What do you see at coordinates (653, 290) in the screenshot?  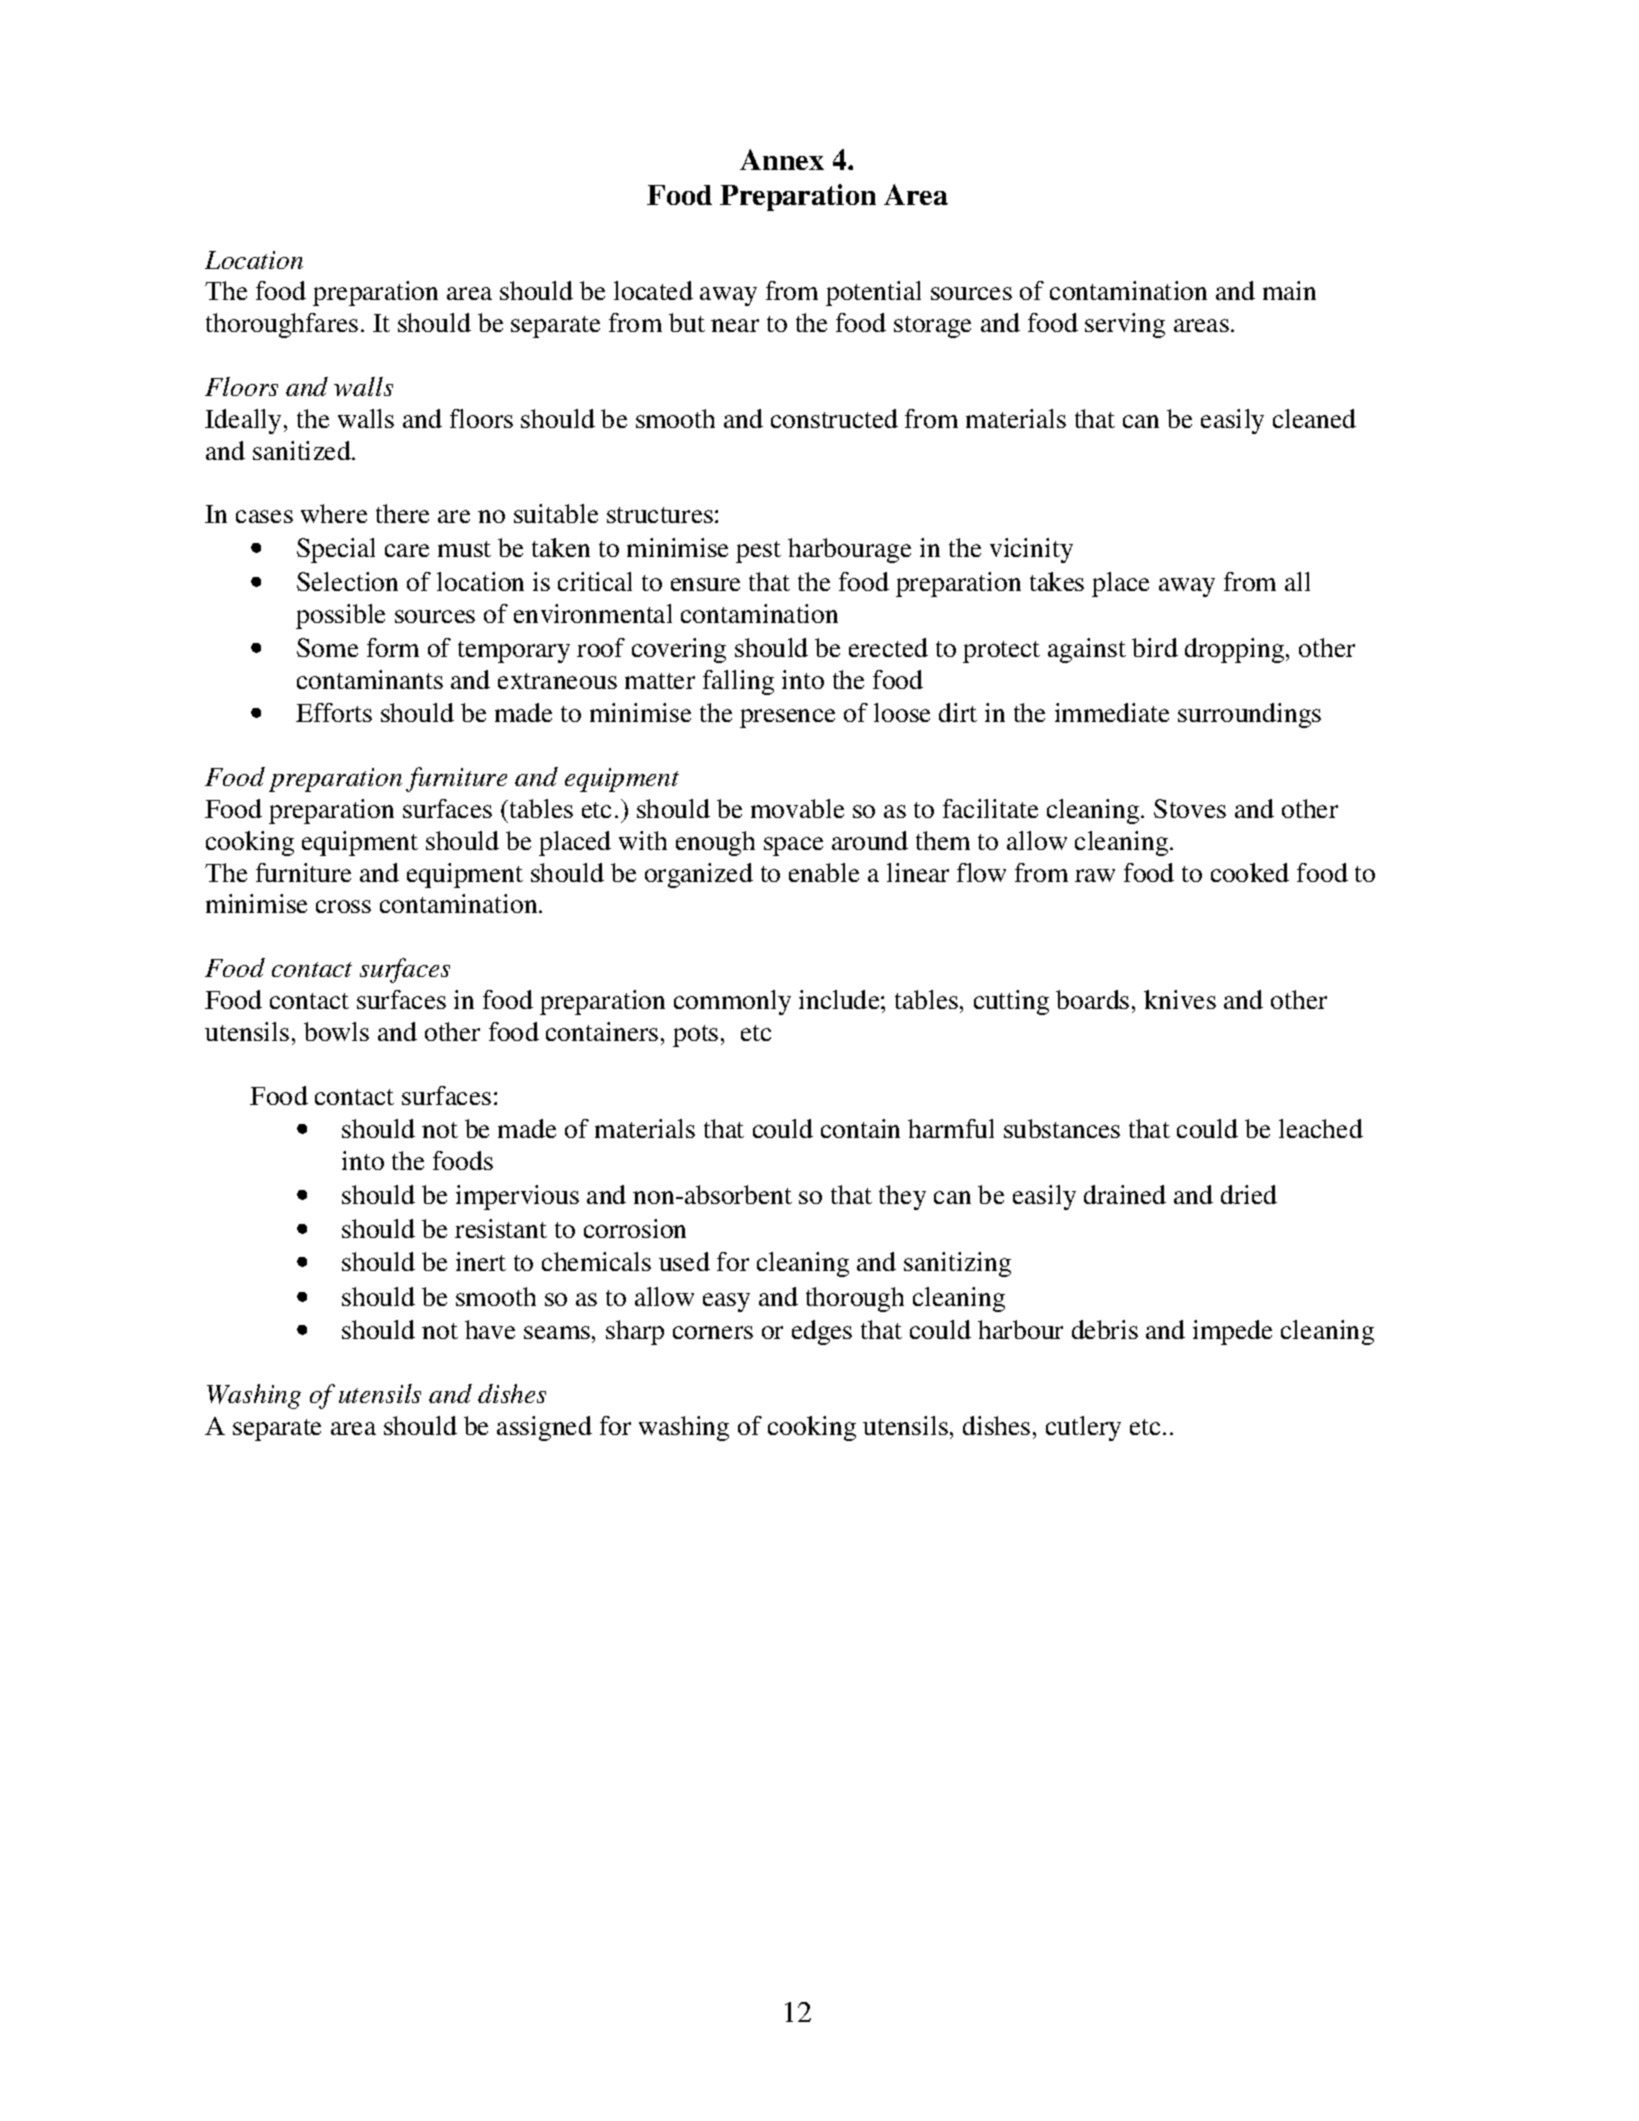 I see `located` at bounding box center [653, 290].
